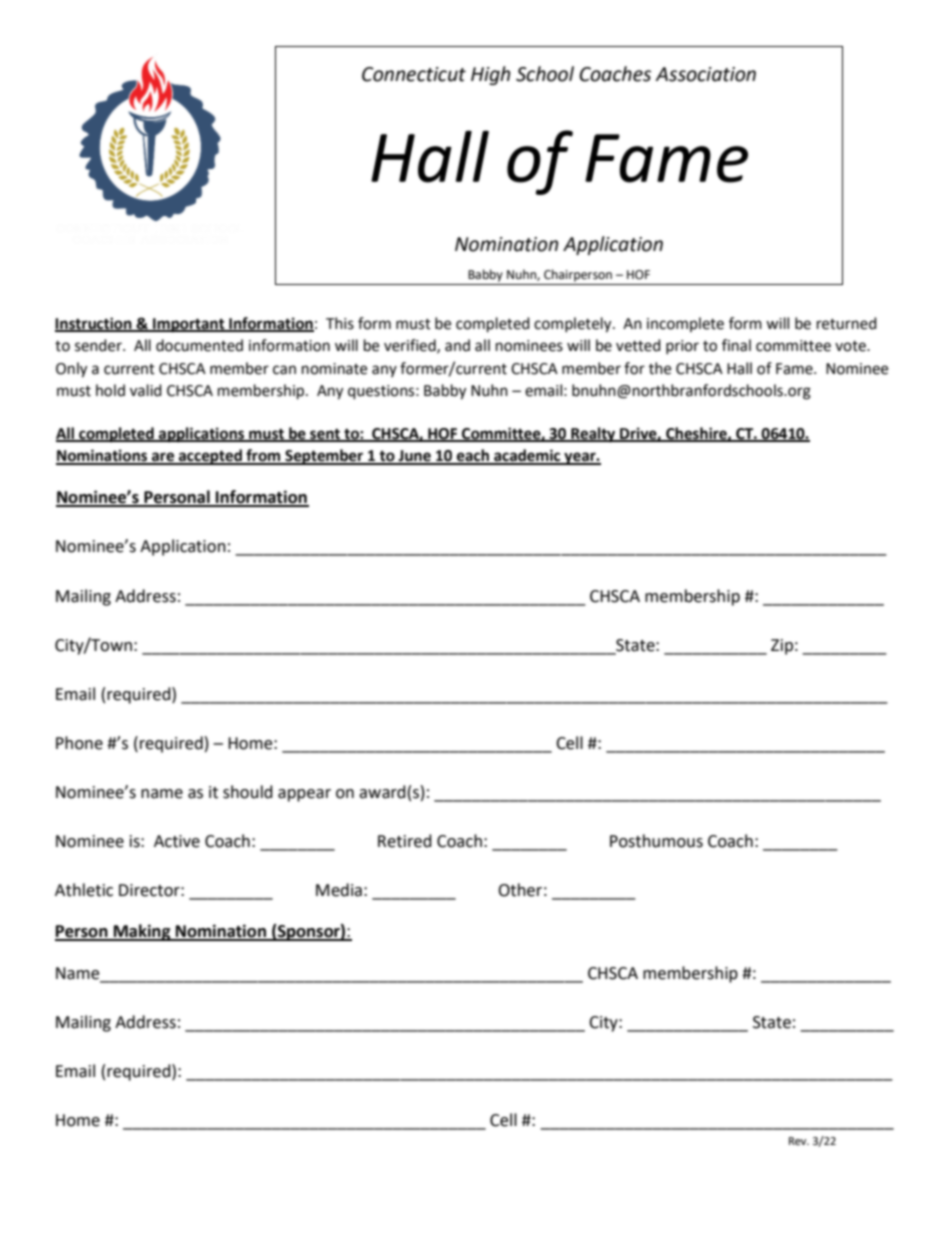 This page has height=1233, width=952. What do you see at coordinates (705, 74) in the page?
I see `Association` at bounding box center [705, 74].
